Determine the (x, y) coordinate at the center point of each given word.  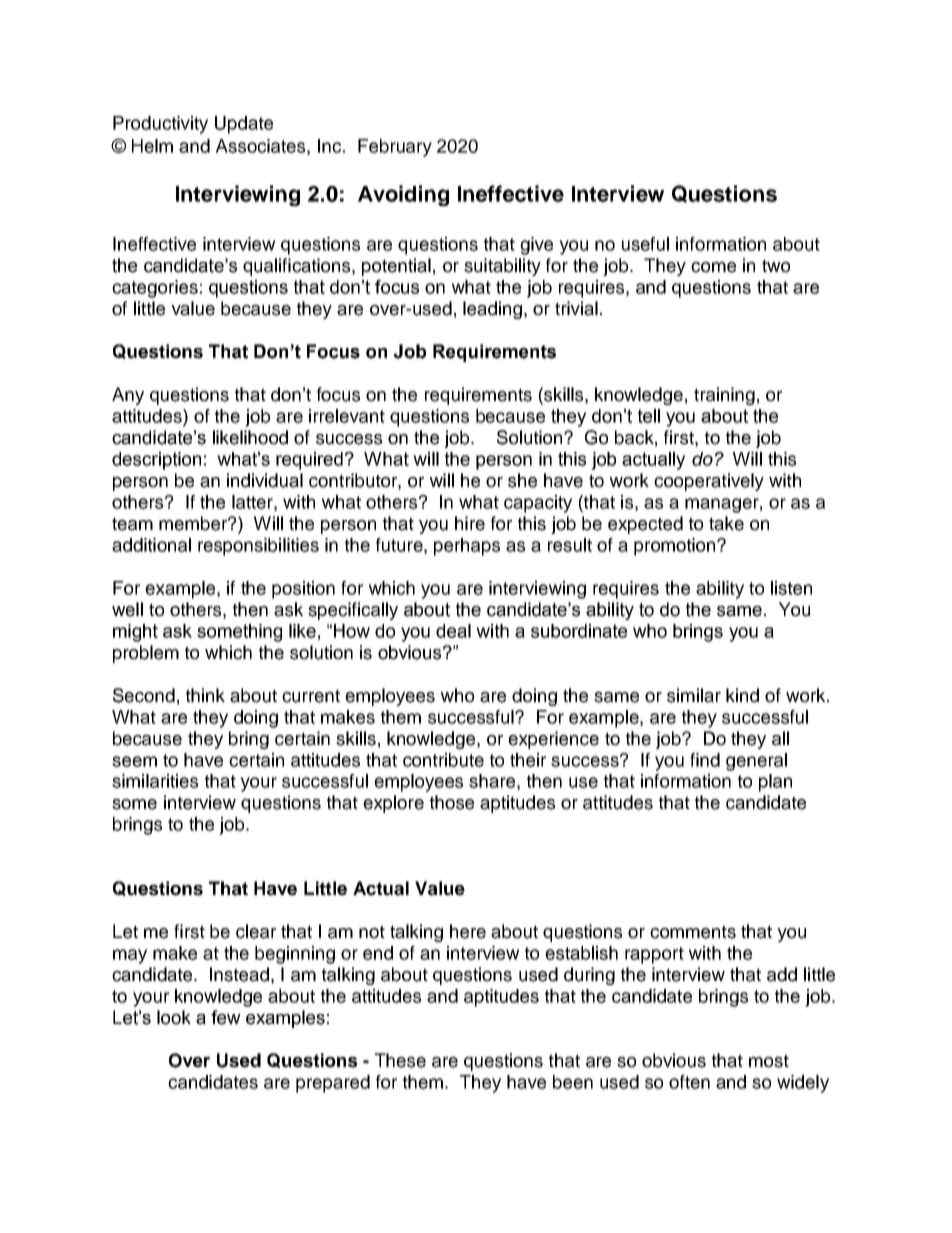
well (127, 609)
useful (645, 244)
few (226, 1017)
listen (791, 588)
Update (244, 125)
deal (453, 631)
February (395, 148)
